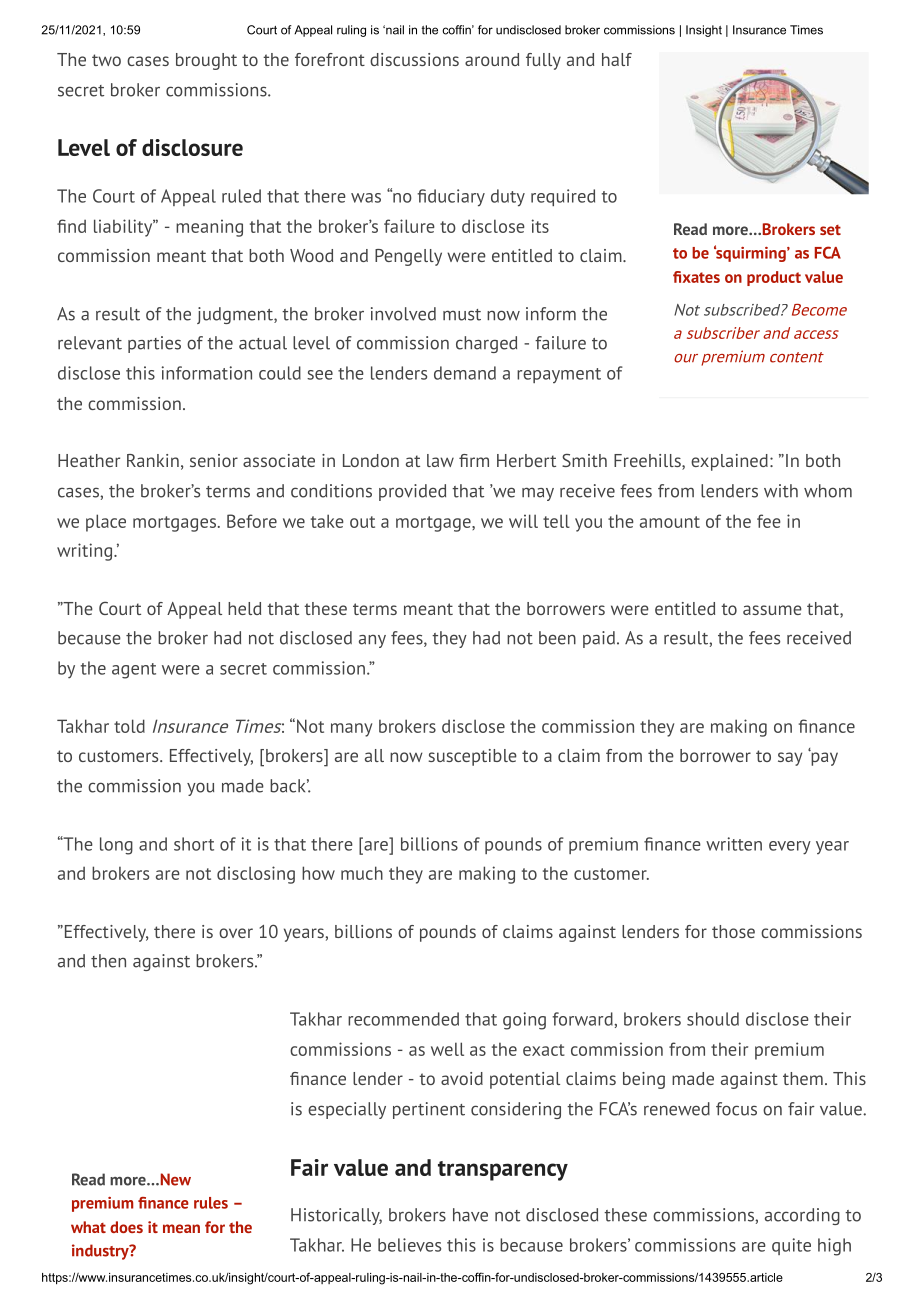 This page has width=924, height=1308. What do you see at coordinates (713, 1019) in the page?
I see `should` at bounding box center [713, 1019].
